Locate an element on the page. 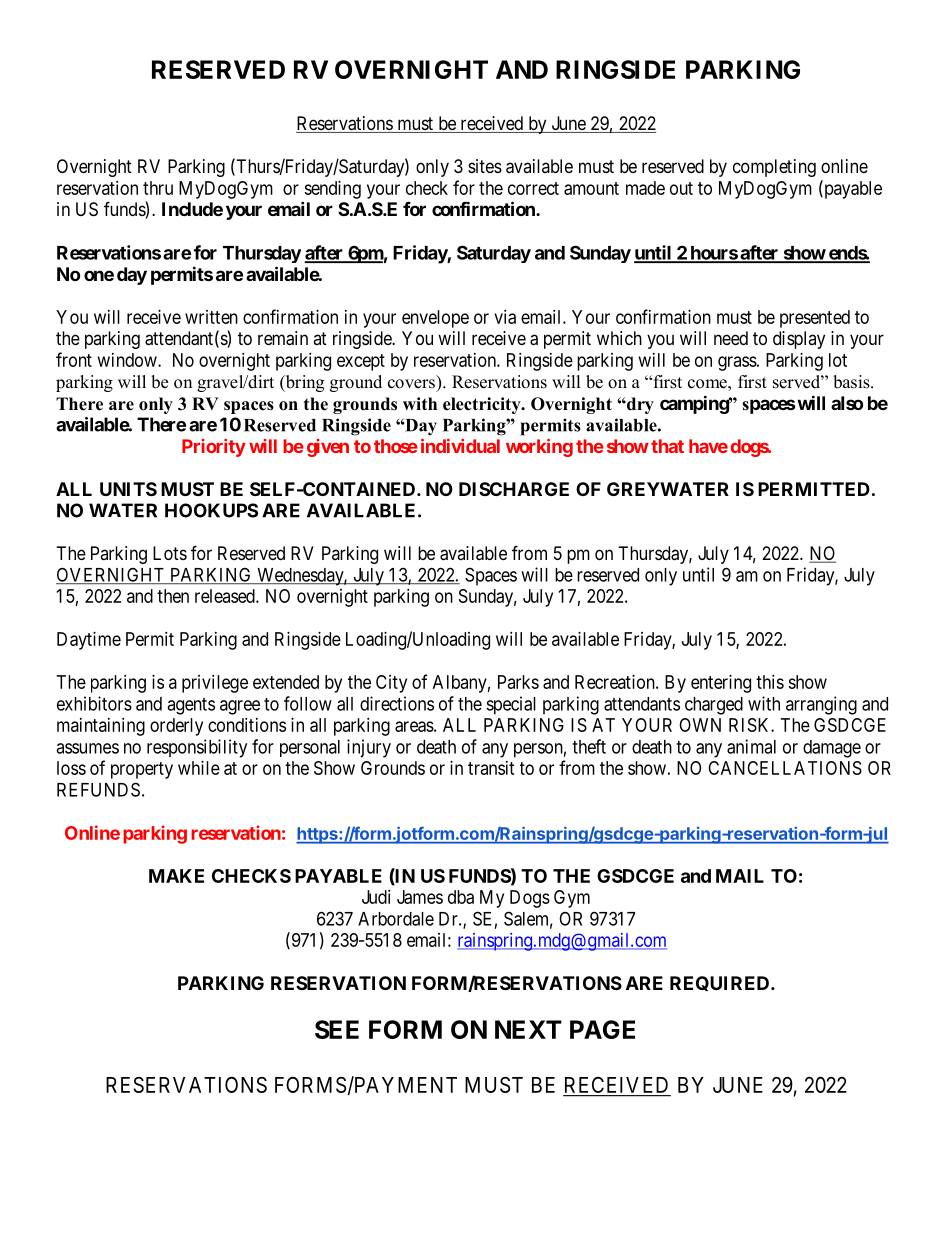 This image has width=952, height=1233. REQUIRED is located at coordinates (721, 983).
